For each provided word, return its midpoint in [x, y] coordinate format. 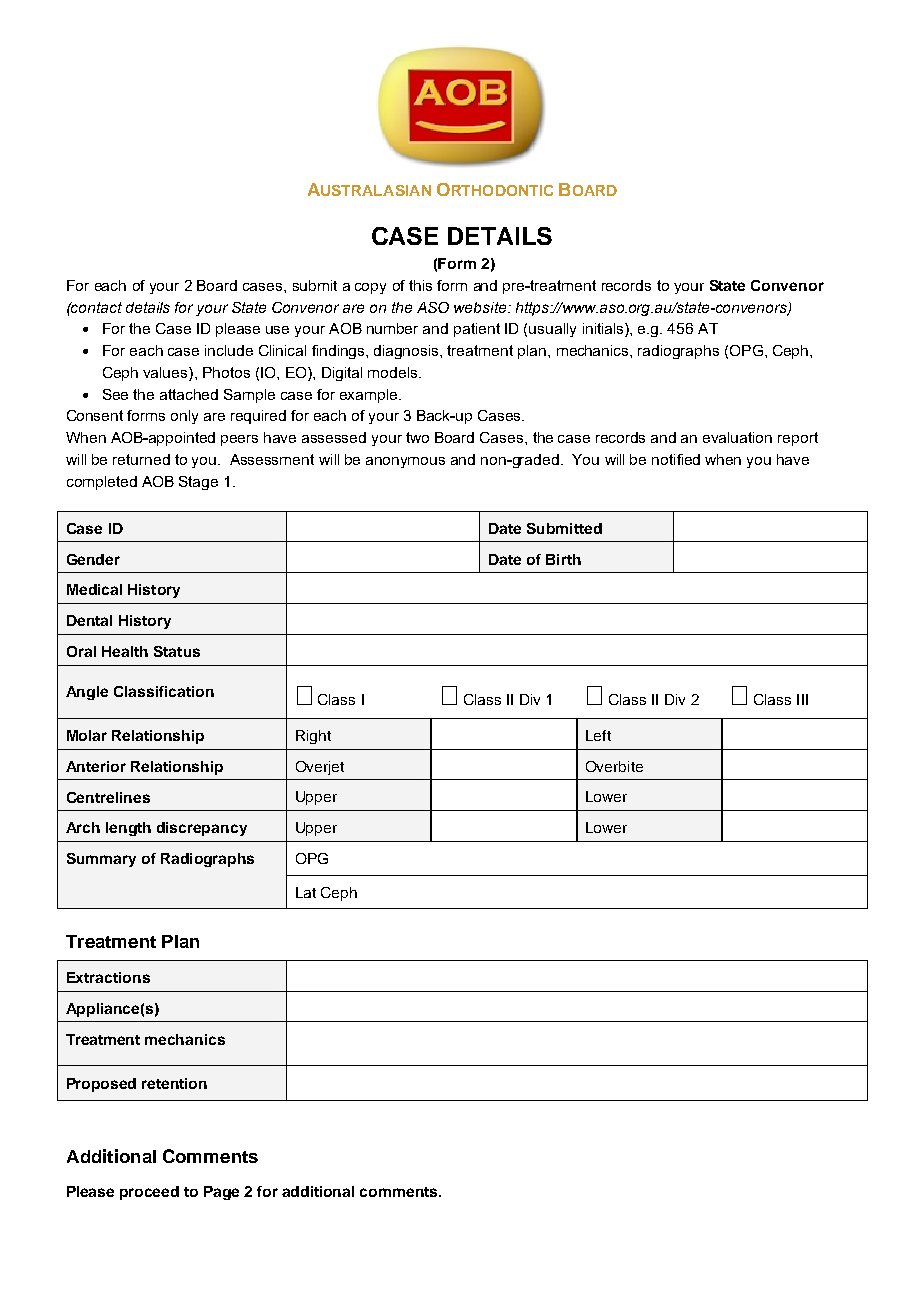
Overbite [614, 766]
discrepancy [202, 829]
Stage [198, 483]
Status [177, 651]
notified [676, 459]
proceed [149, 1193]
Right [313, 737]
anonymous [405, 462]
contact [96, 307]
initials [604, 330]
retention [174, 1083]
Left [598, 735]
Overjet [320, 768]
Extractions [108, 977]
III [802, 699]
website [481, 307]
